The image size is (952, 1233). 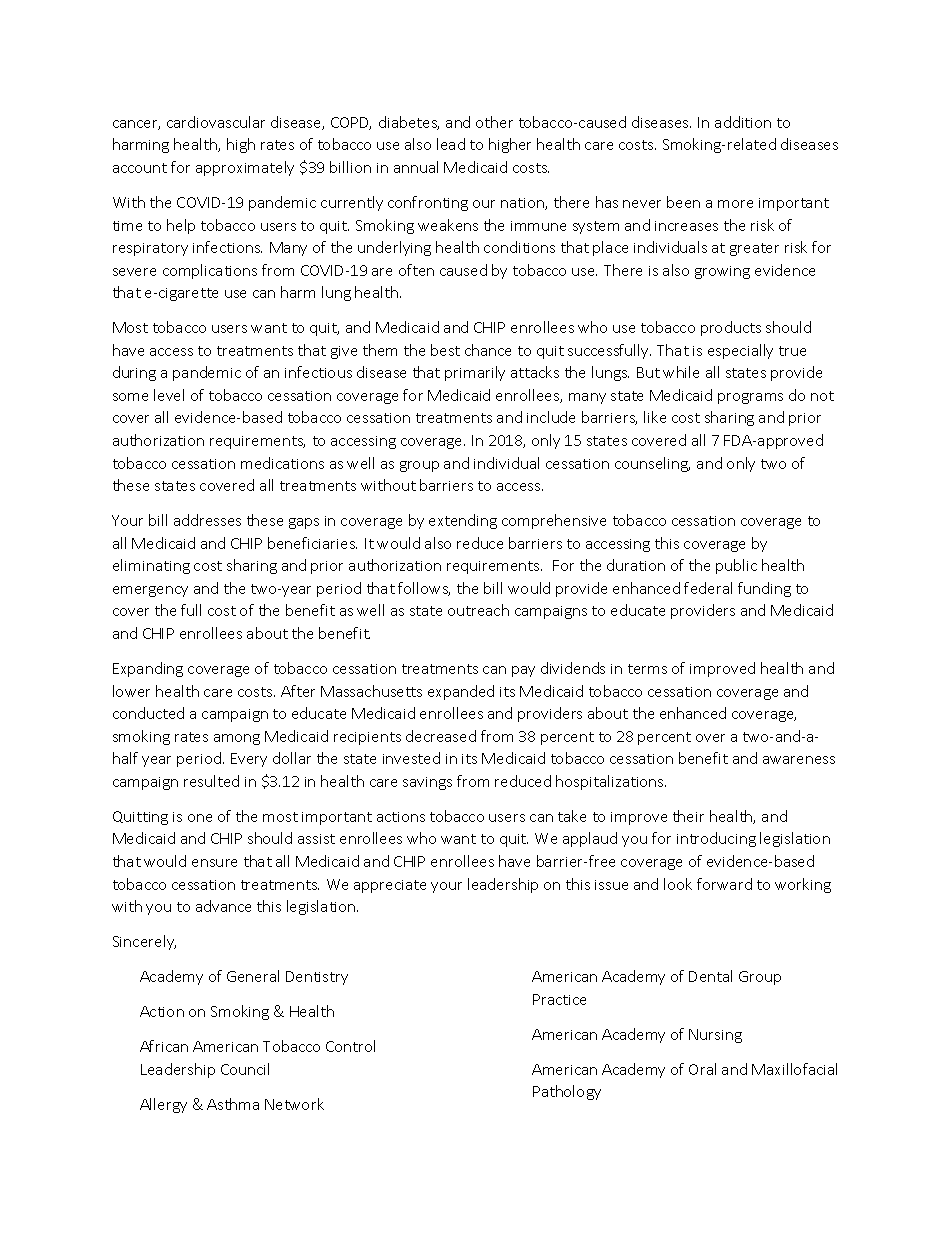 I want to click on medications, so click(x=282, y=463).
